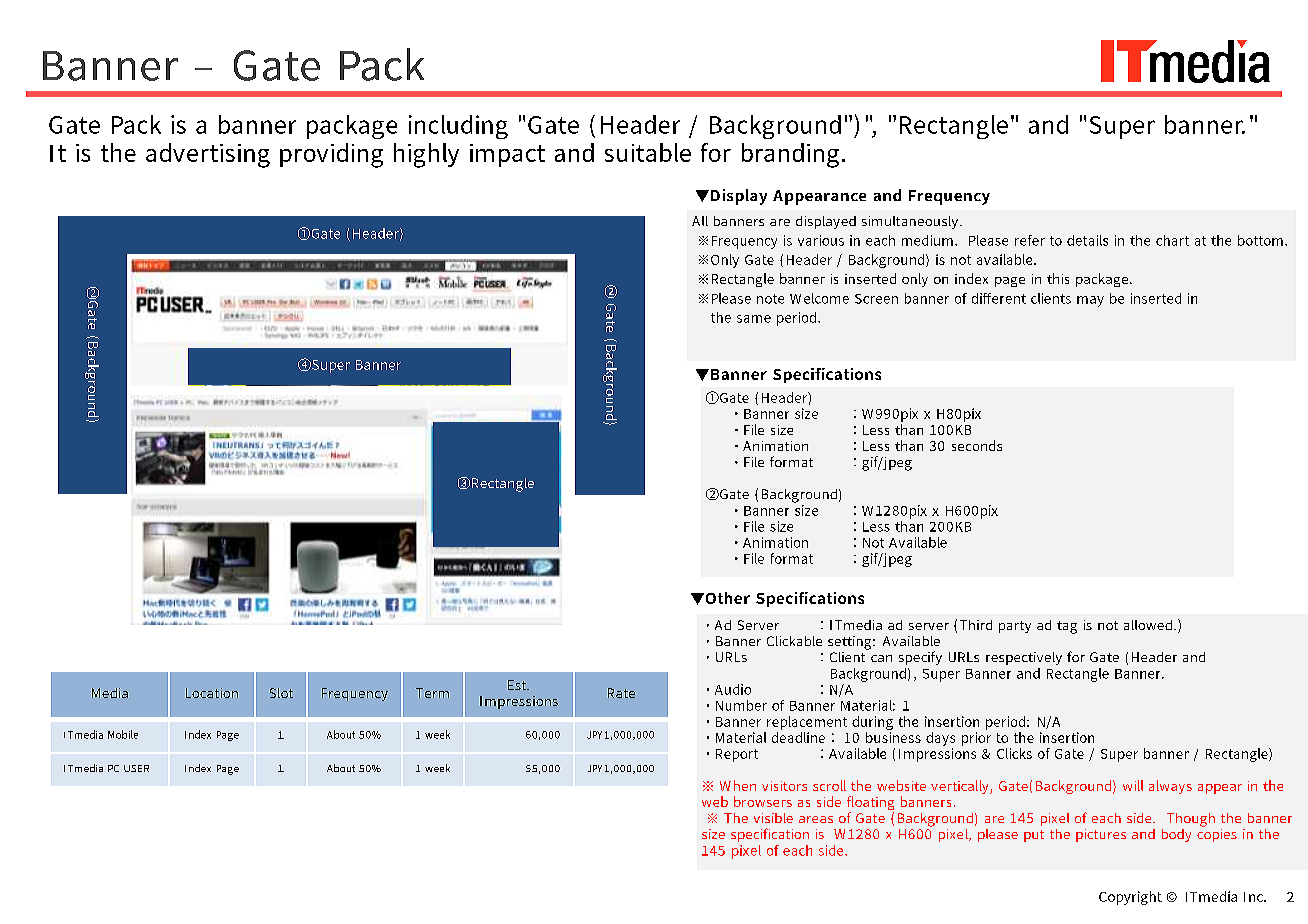 The image size is (1308, 924). Describe the element at coordinates (1149, 625) in the screenshot. I see `allowed` at that location.
